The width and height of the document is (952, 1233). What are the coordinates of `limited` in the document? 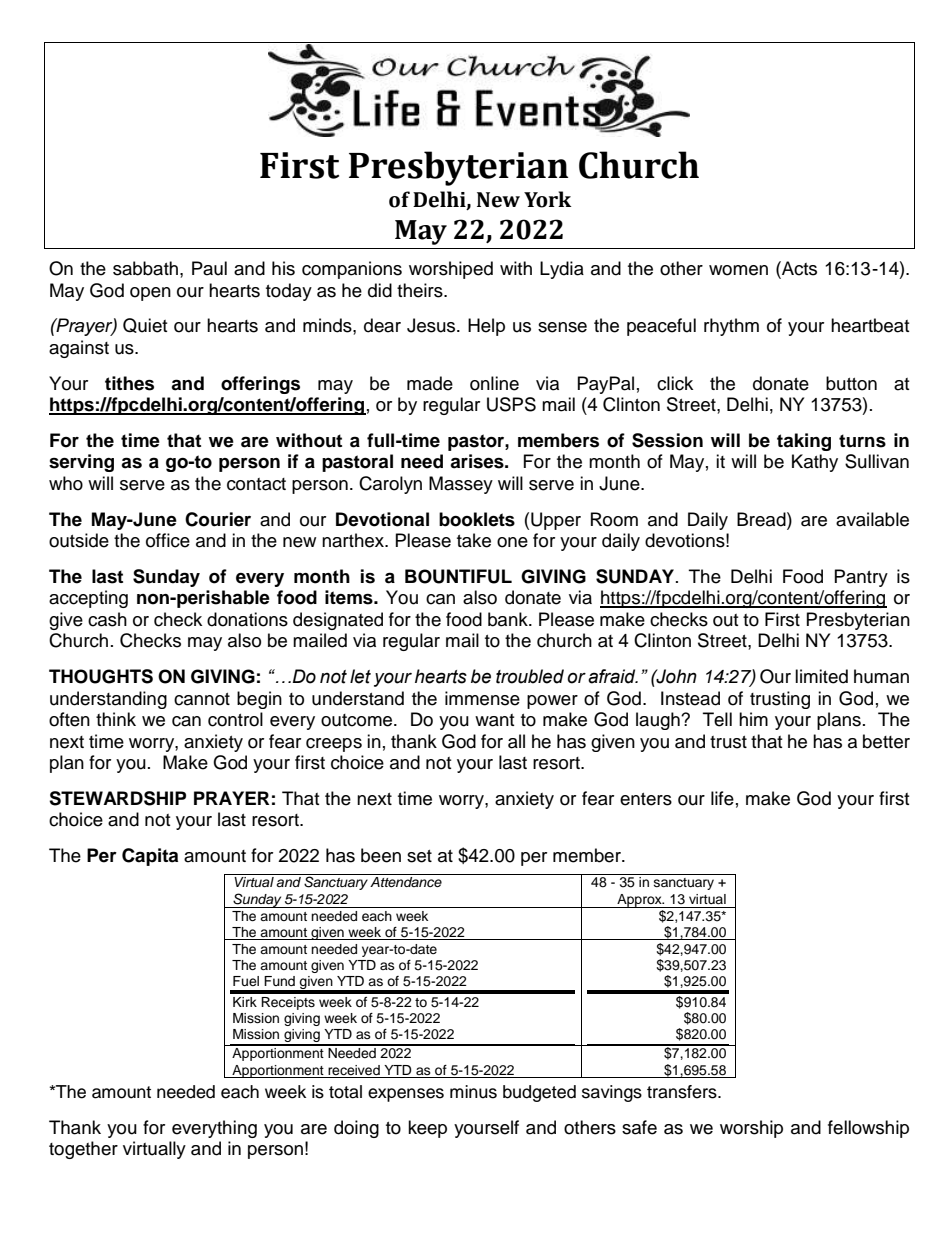 It's located at (821, 676).
